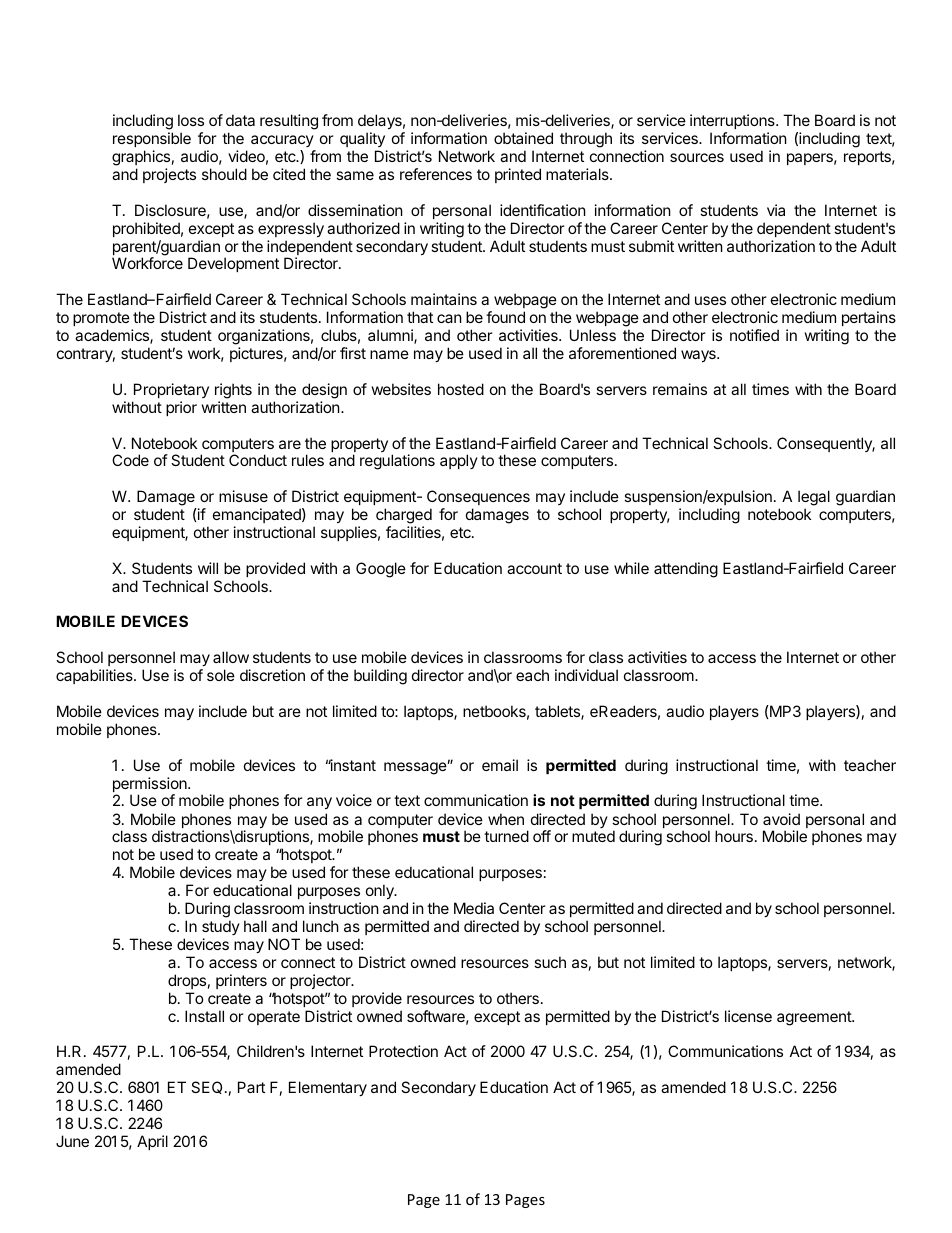 The image size is (952, 1233). Describe the element at coordinates (231, 657) in the image. I see `allow` at that location.
